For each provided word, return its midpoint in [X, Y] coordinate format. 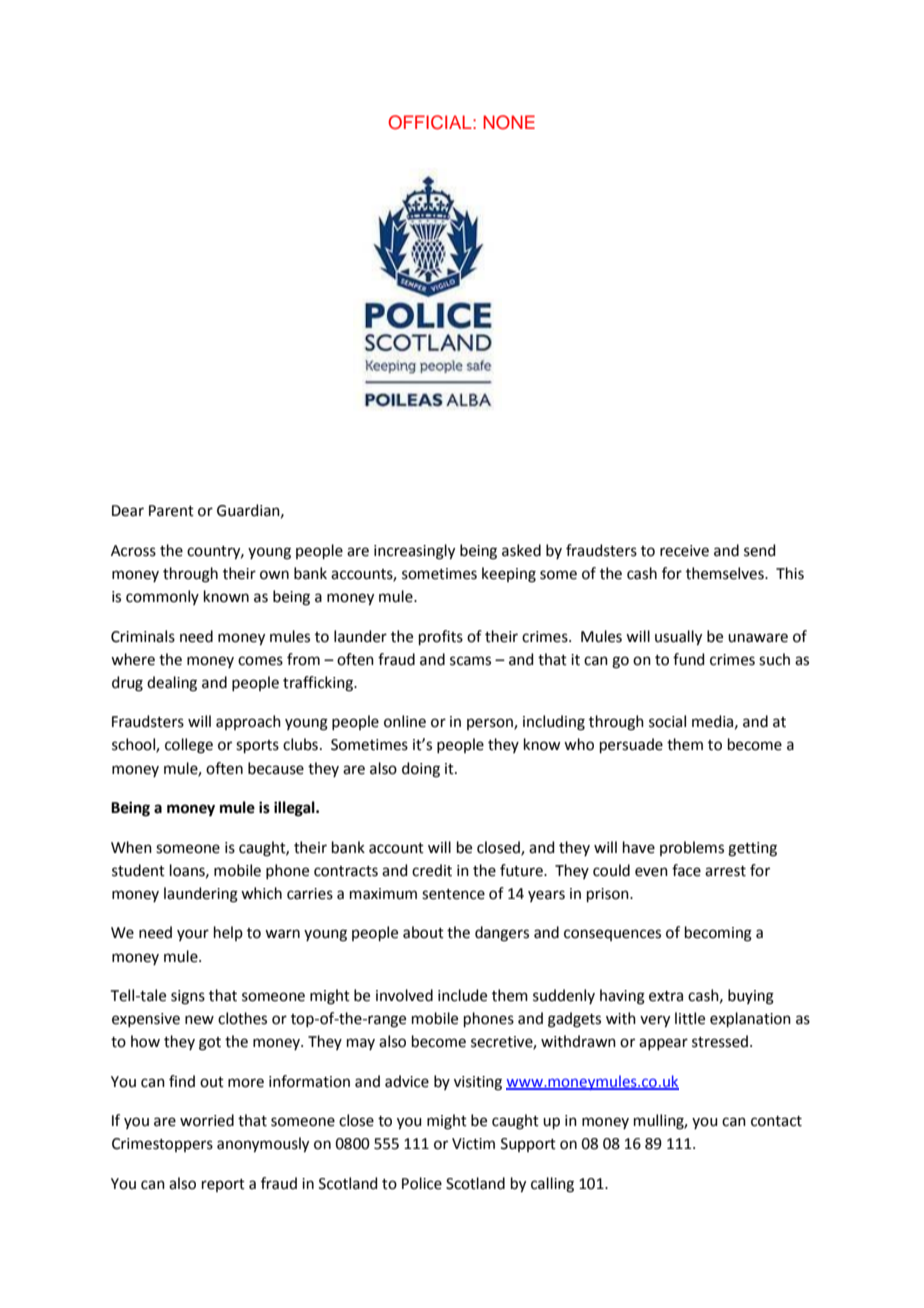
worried [207, 1120]
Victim [473, 1144]
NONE [509, 122]
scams [470, 661]
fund [689, 659]
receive [684, 551]
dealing [172, 684]
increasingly [414, 552]
